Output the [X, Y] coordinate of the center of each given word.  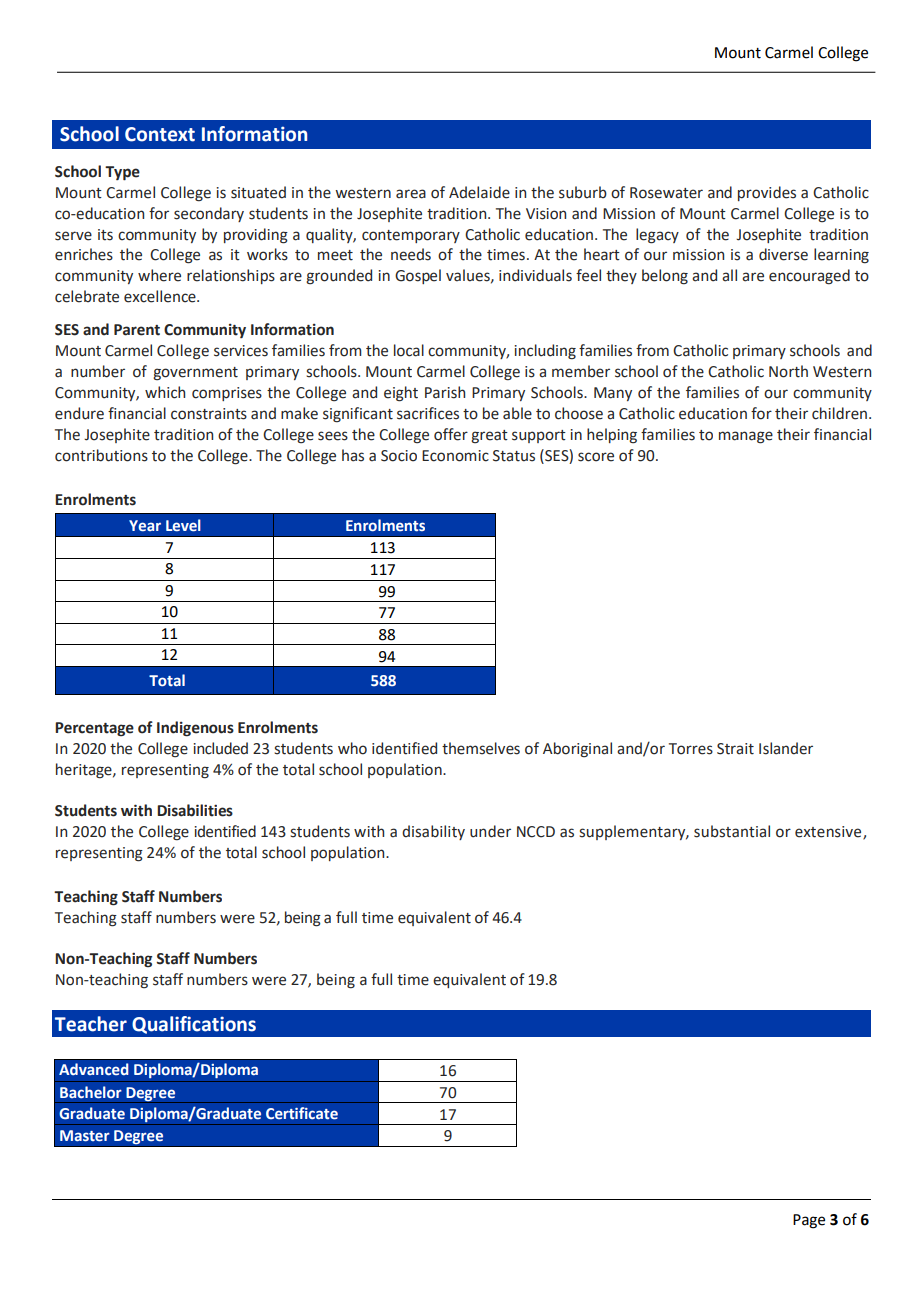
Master [85, 1136]
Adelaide [479, 192]
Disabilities [195, 810]
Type [122, 173]
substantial [732, 831]
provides [767, 193]
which [165, 392]
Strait [735, 749]
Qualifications [194, 1025]
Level [183, 525]
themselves [481, 748]
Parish [445, 392]
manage [746, 437]
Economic [455, 456]
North [788, 371]
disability [433, 832]
